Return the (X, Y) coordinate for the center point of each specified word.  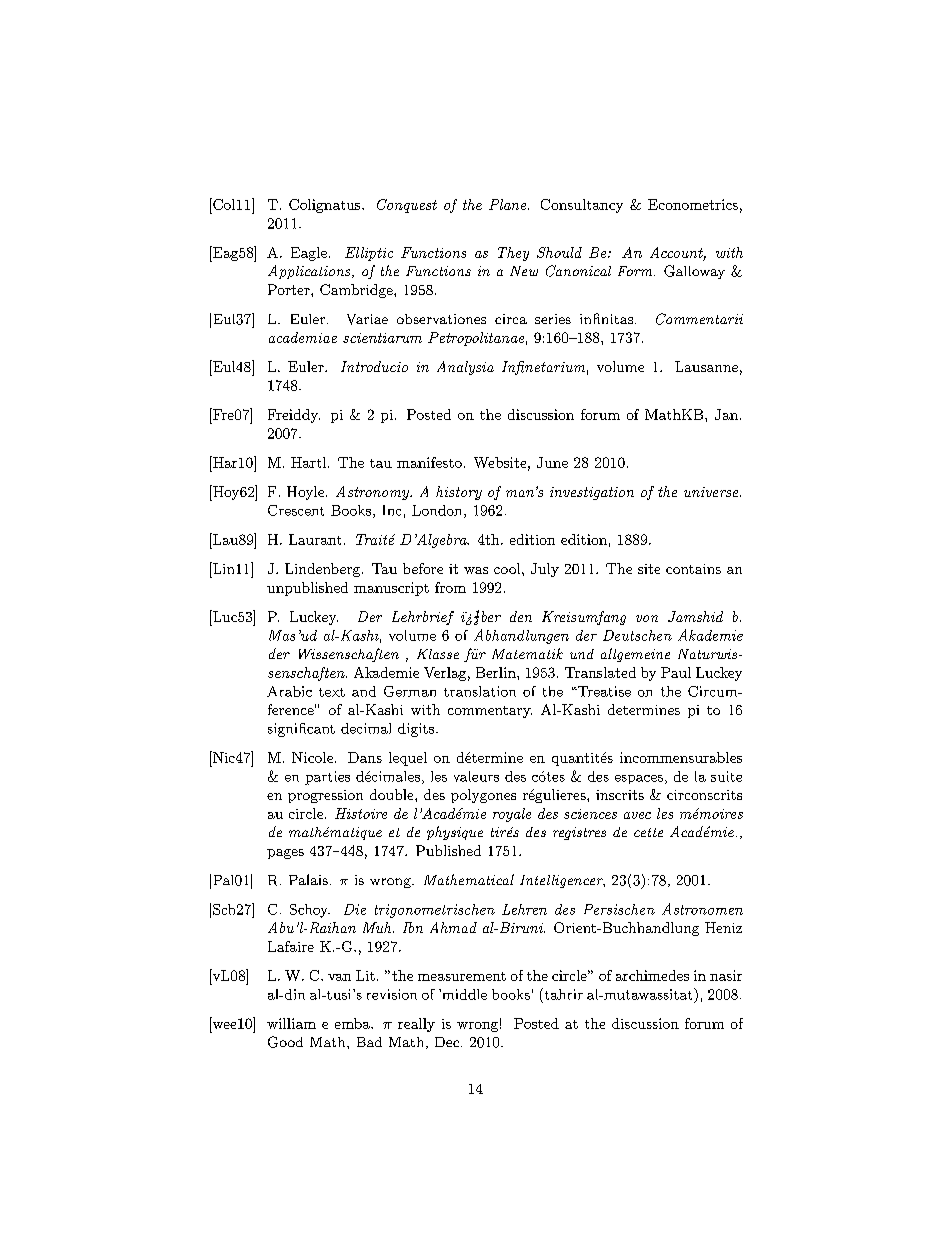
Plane (509, 204)
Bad (369, 1042)
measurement (462, 976)
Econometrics (693, 204)
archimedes (652, 975)
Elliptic (369, 254)
